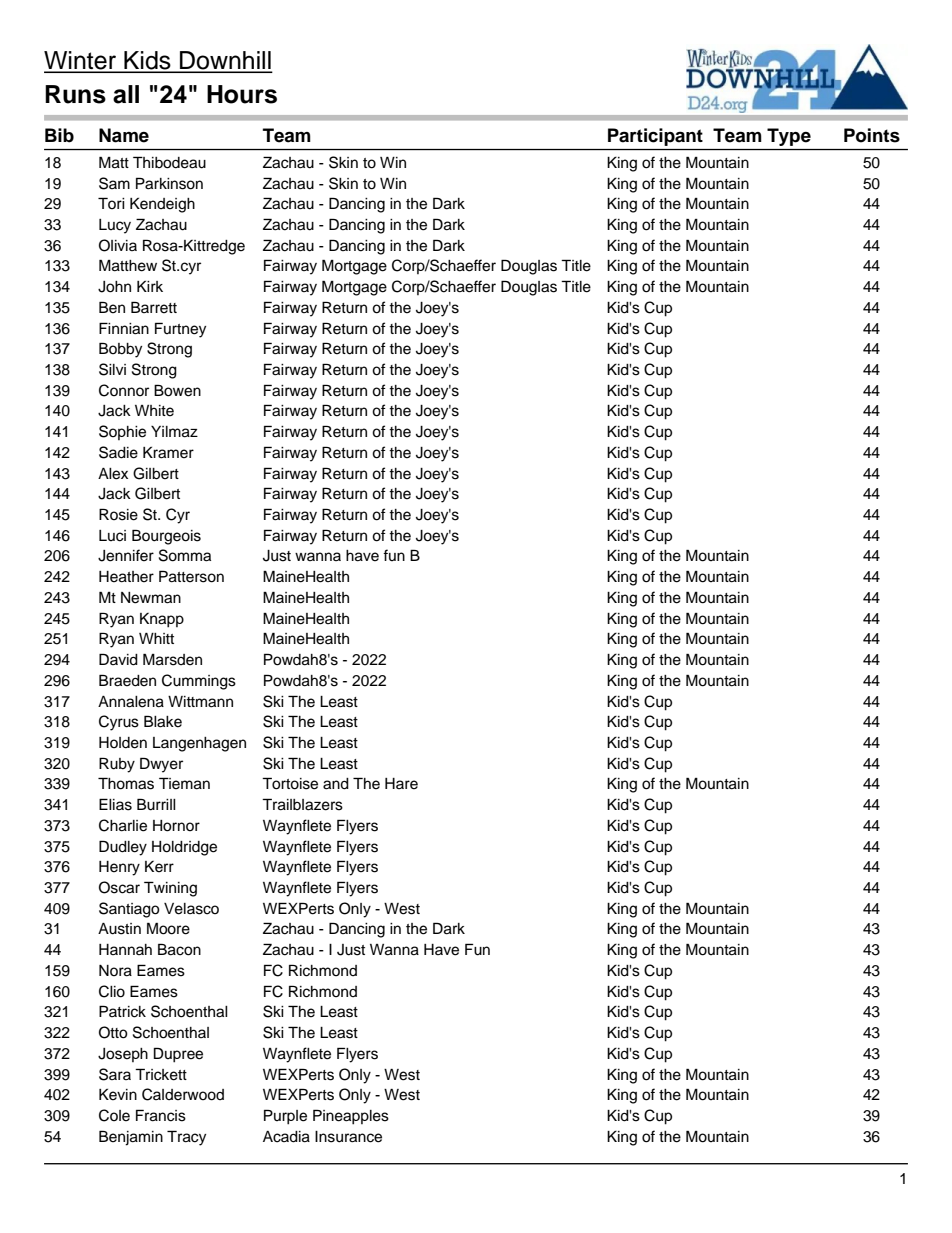  I want to click on Bowen, so click(177, 390).
